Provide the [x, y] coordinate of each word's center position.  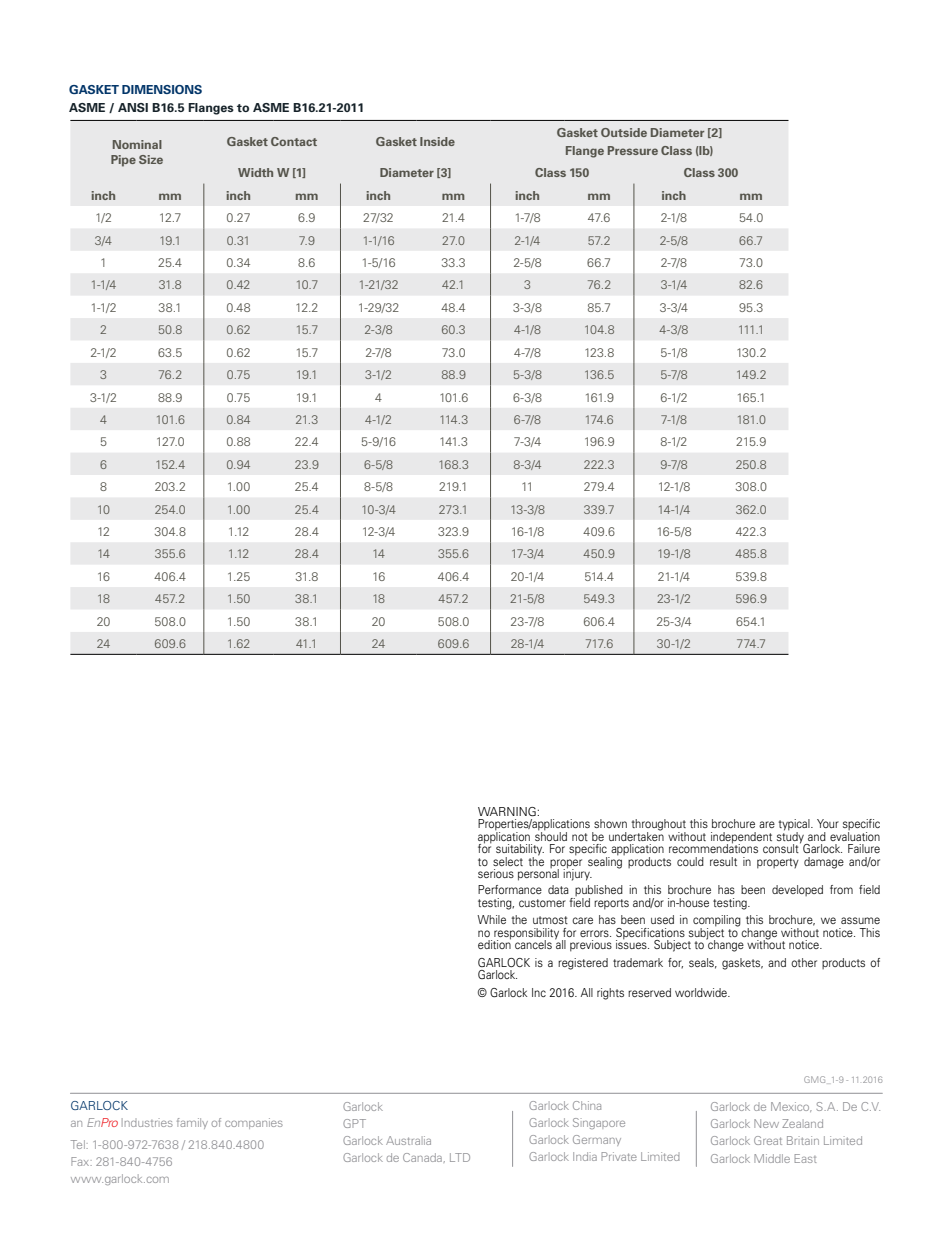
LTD [460, 1157]
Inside [437, 141]
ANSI [133, 107]
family [192, 1123]
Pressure [633, 150]
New [766, 1123]
